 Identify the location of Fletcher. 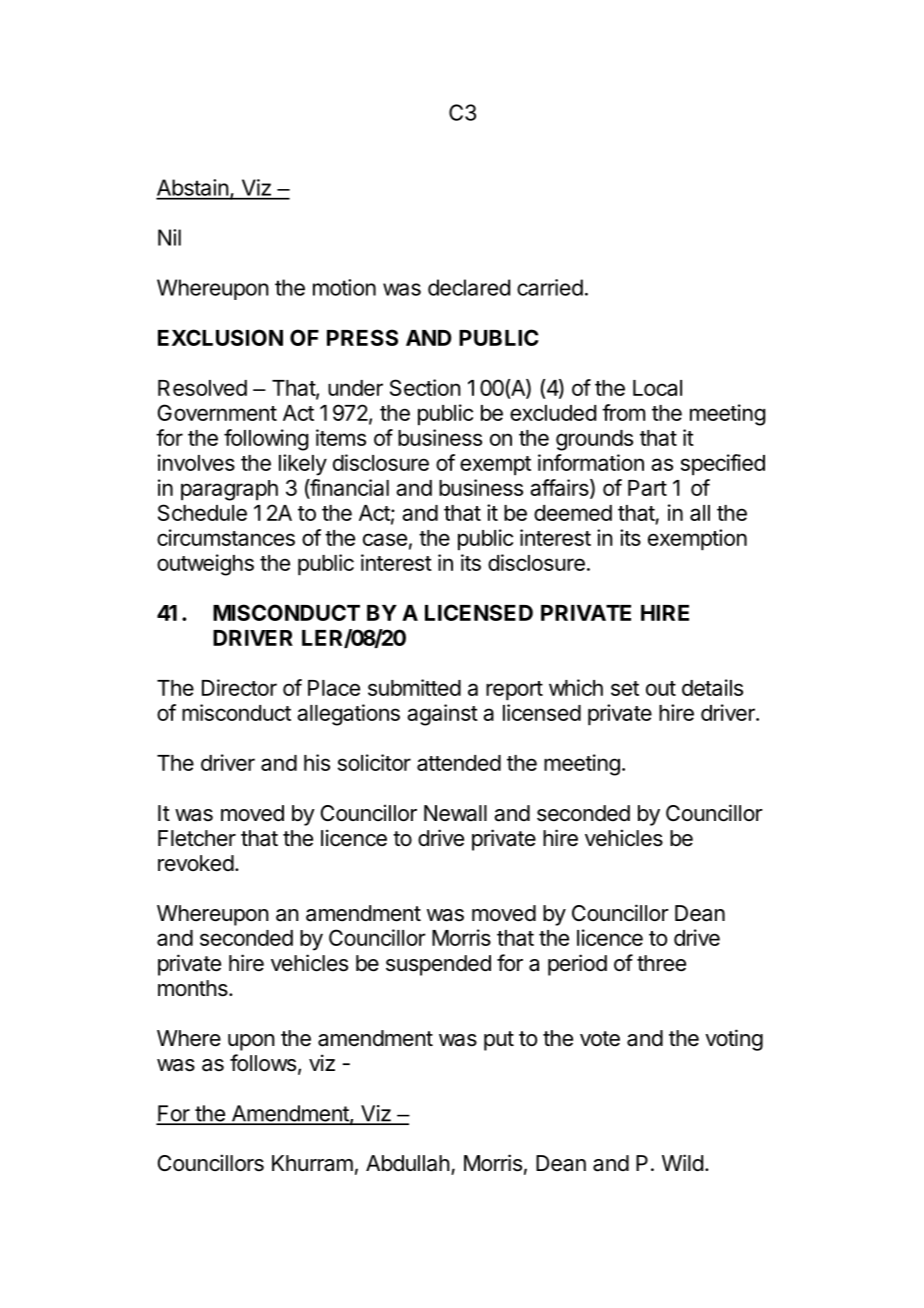
(197, 838).
